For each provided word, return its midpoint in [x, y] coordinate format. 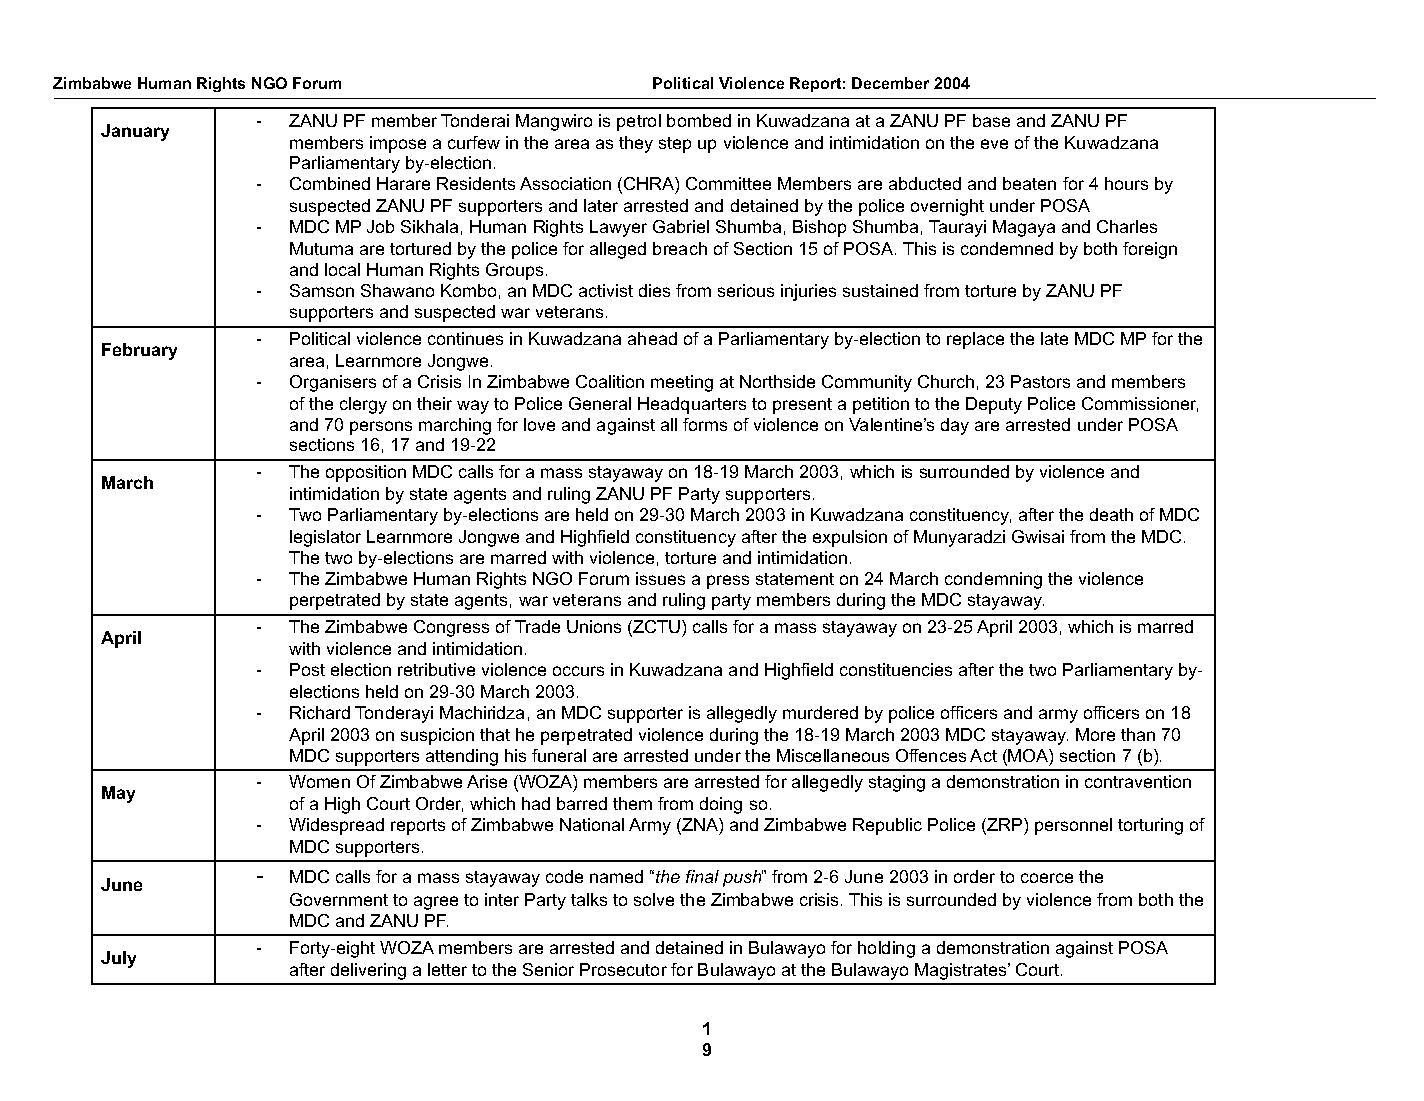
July [118, 959]
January [135, 132]
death [1111, 514]
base [991, 120]
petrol [639, 122]
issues [660, 578]
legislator [325, 538]
